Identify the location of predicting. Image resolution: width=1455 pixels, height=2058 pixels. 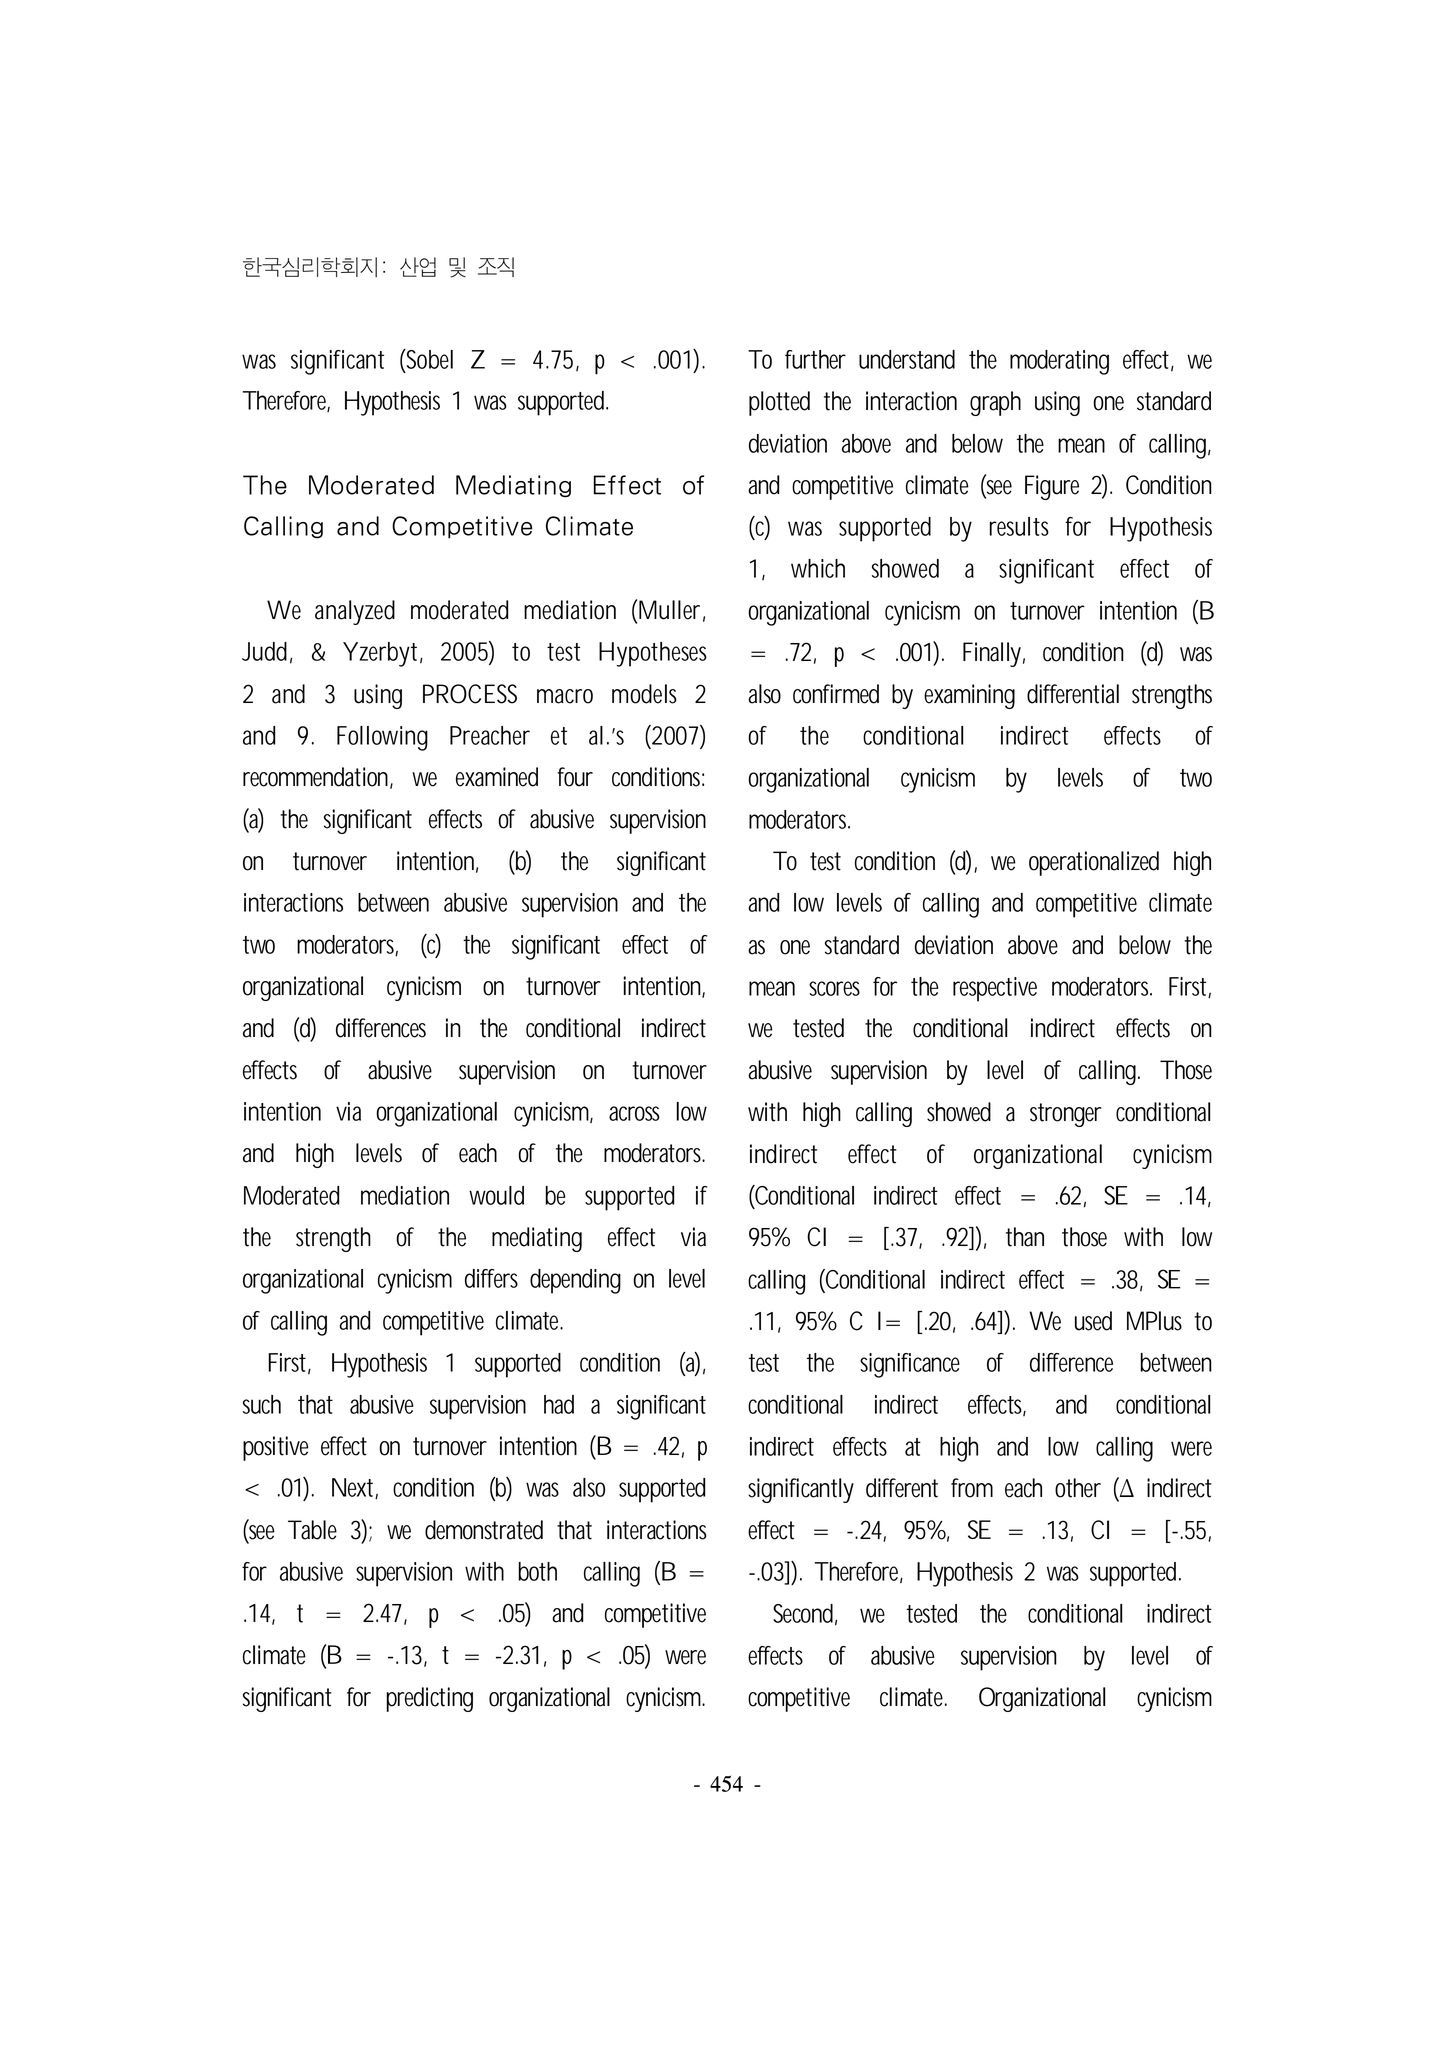
(429, 1699).
